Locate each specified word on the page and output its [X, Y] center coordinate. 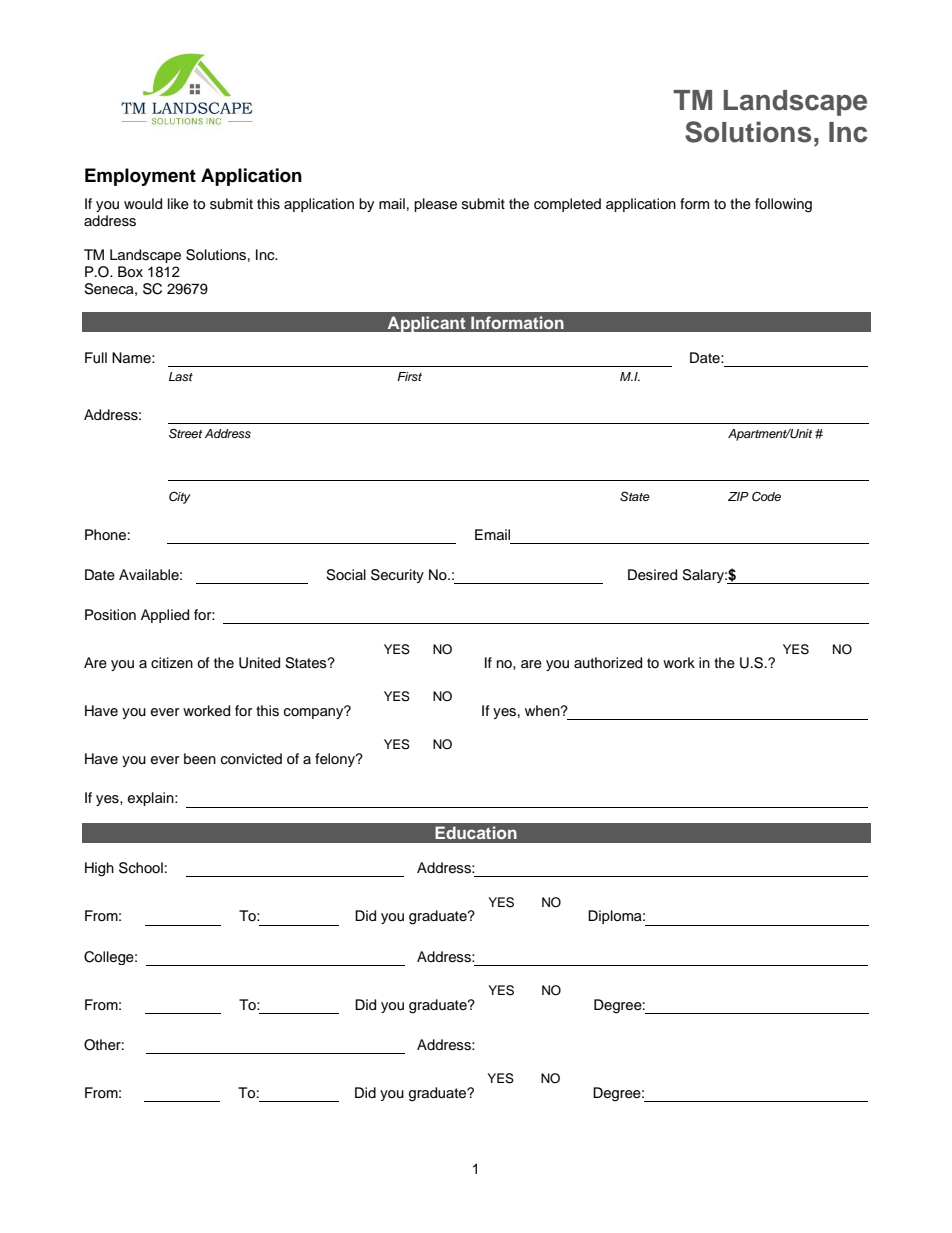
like [178, 204]
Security [397, 576]
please [435, 205]
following [783, 205]
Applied [165, 616]
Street [185, 433]
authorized [608, 663]
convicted [251, 759]
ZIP [738, 496]
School [141, 868]
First [409, 376]
